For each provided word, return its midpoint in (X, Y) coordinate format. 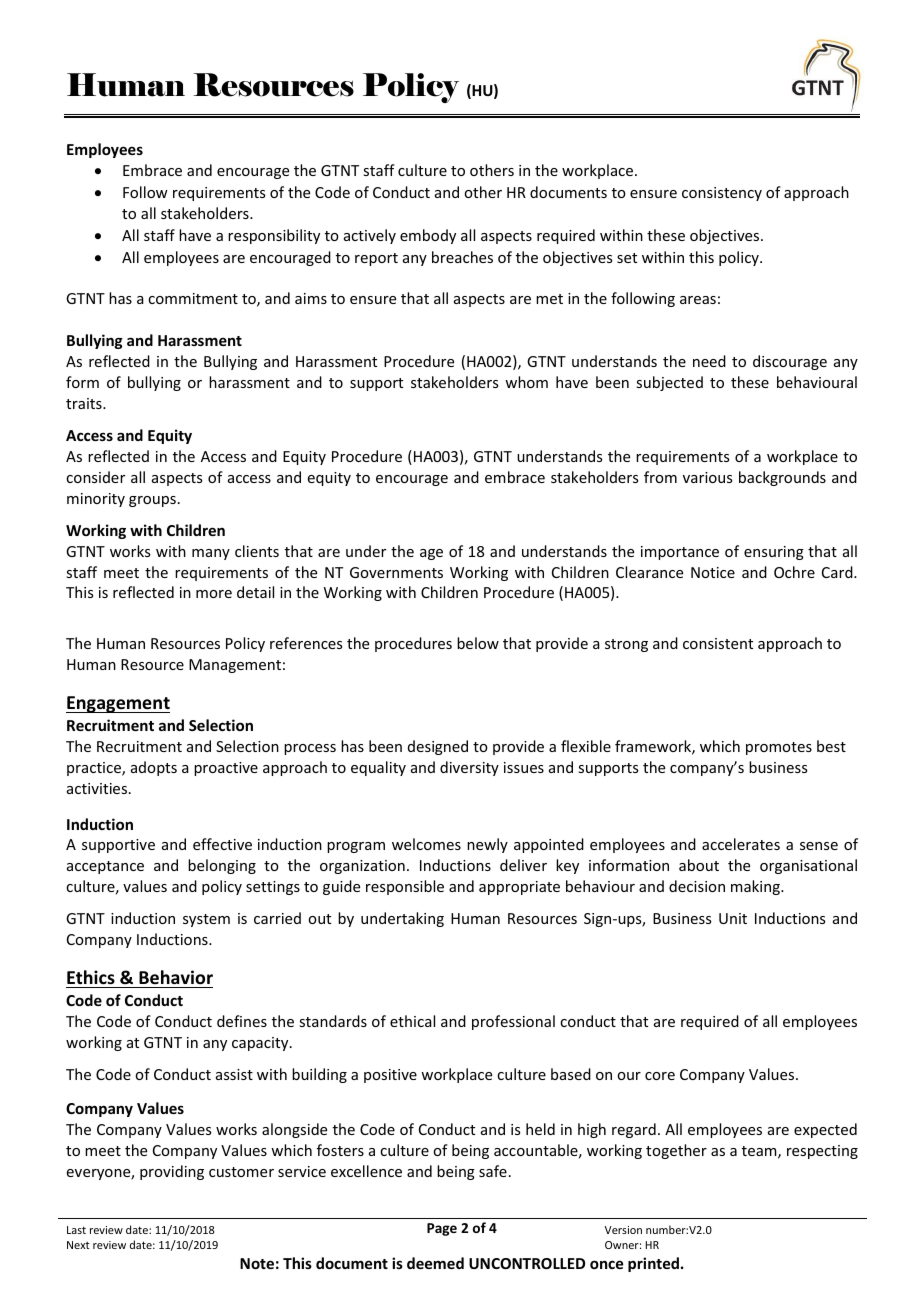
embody (428, 236)
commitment (193, 298)
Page (442, 1229)
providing (172, 1172)
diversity (469, 768)
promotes (779, 748)
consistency (722, 194)
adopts (154, 768)
